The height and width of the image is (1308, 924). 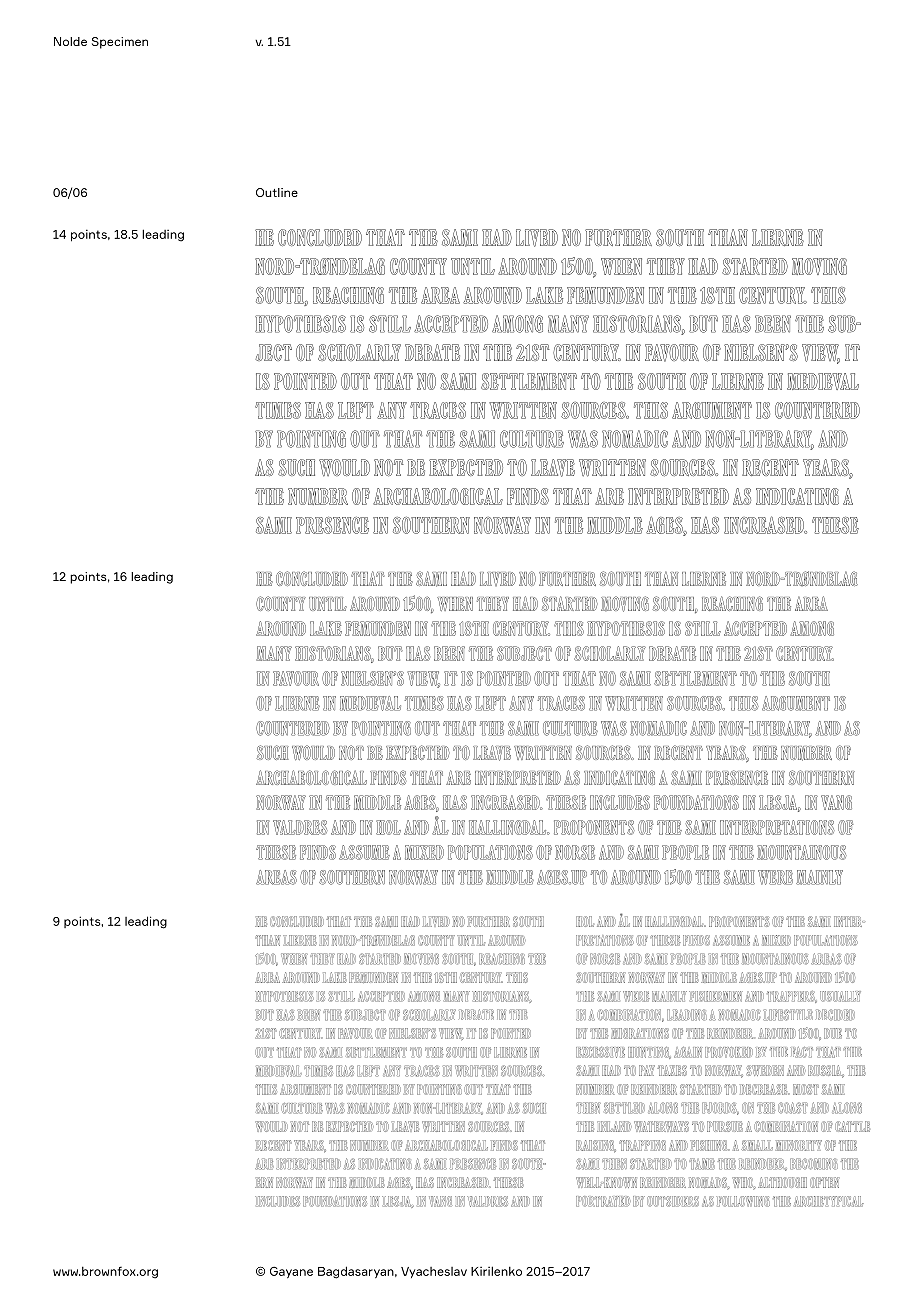 What do you see at coordinates (647, 1070) in the image?
I see `pay` at bounding box center [647, 1070].
